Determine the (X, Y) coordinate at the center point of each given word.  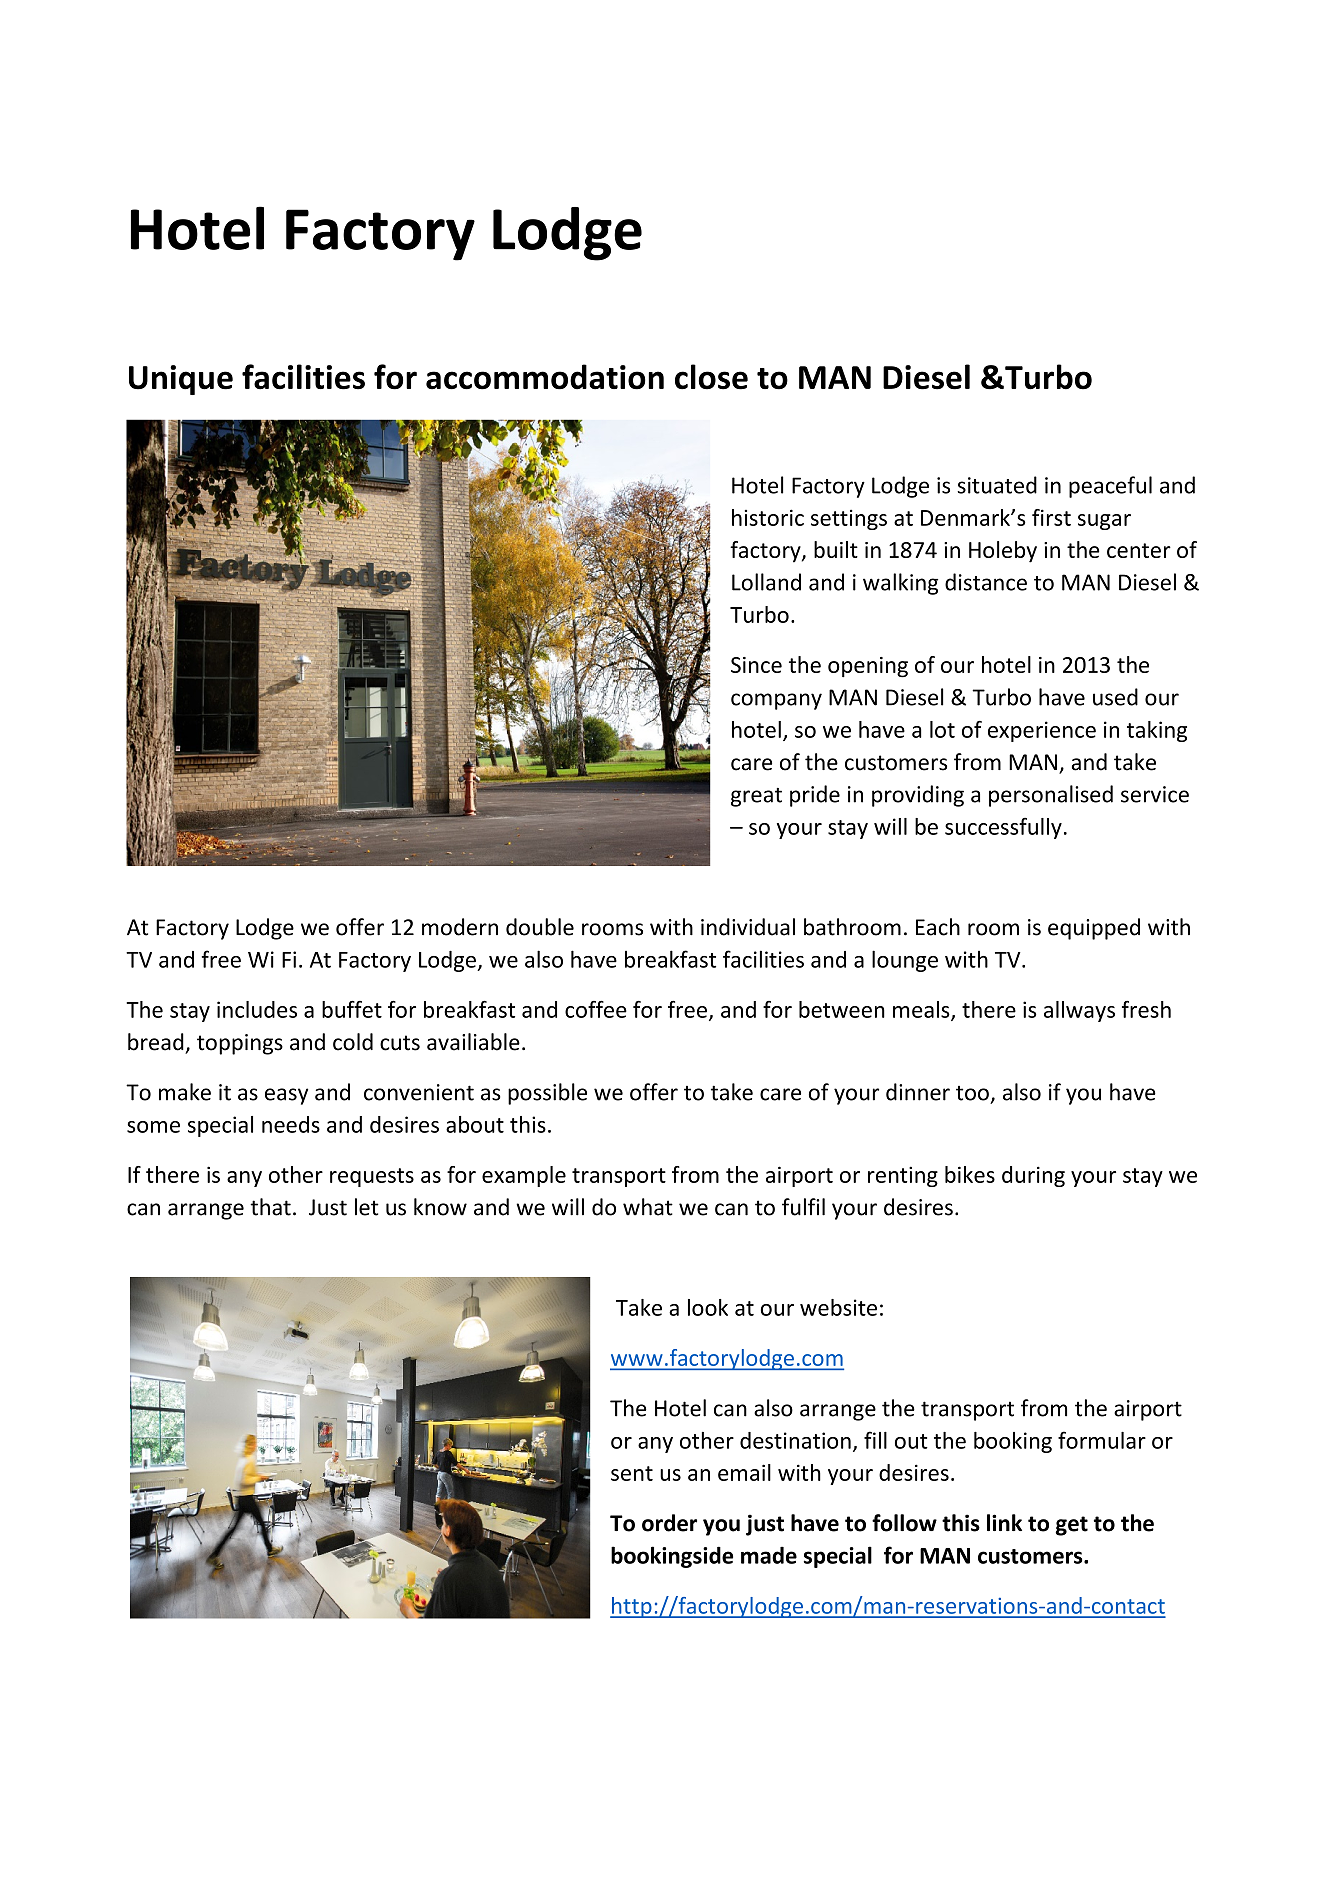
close (711, 377)
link (1004, 1522)
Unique (181, 380)
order (669, 1523)
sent (632, 1473)
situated (997, 485)
